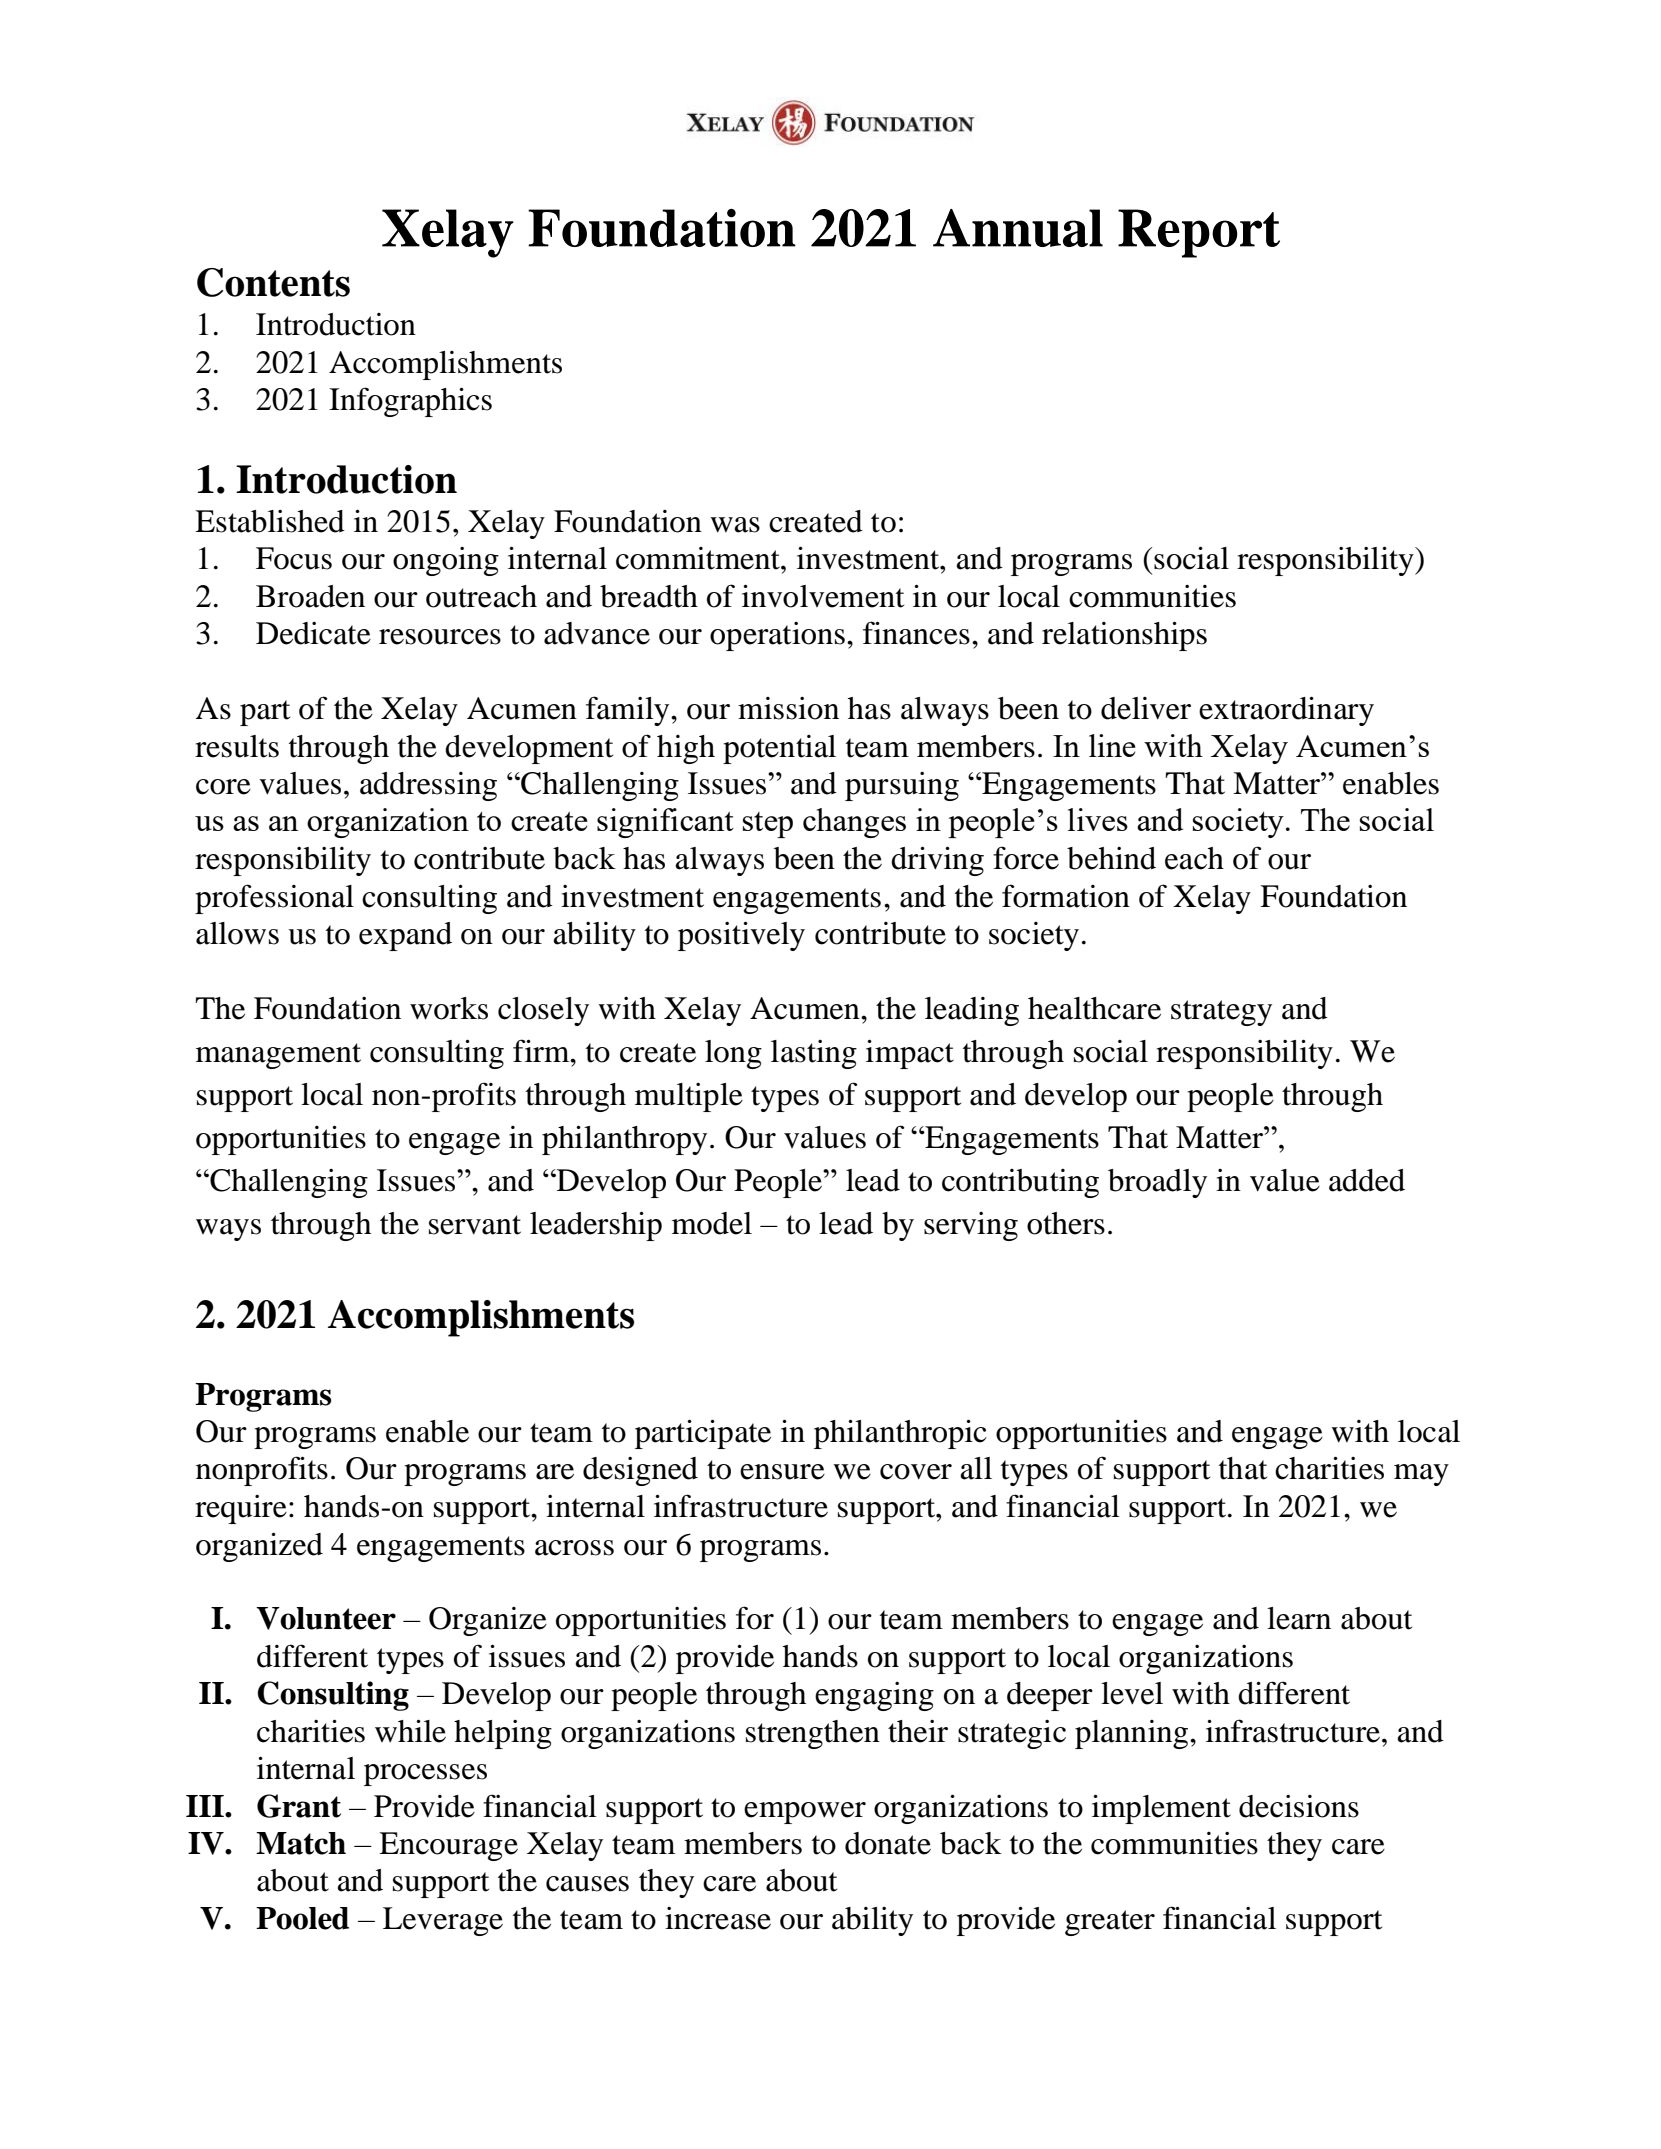 The width and height of the screenshot is (1661, 2149). Describe the element at coordinates (301, 1843) in the screenshot. I see `Match` at that location.
